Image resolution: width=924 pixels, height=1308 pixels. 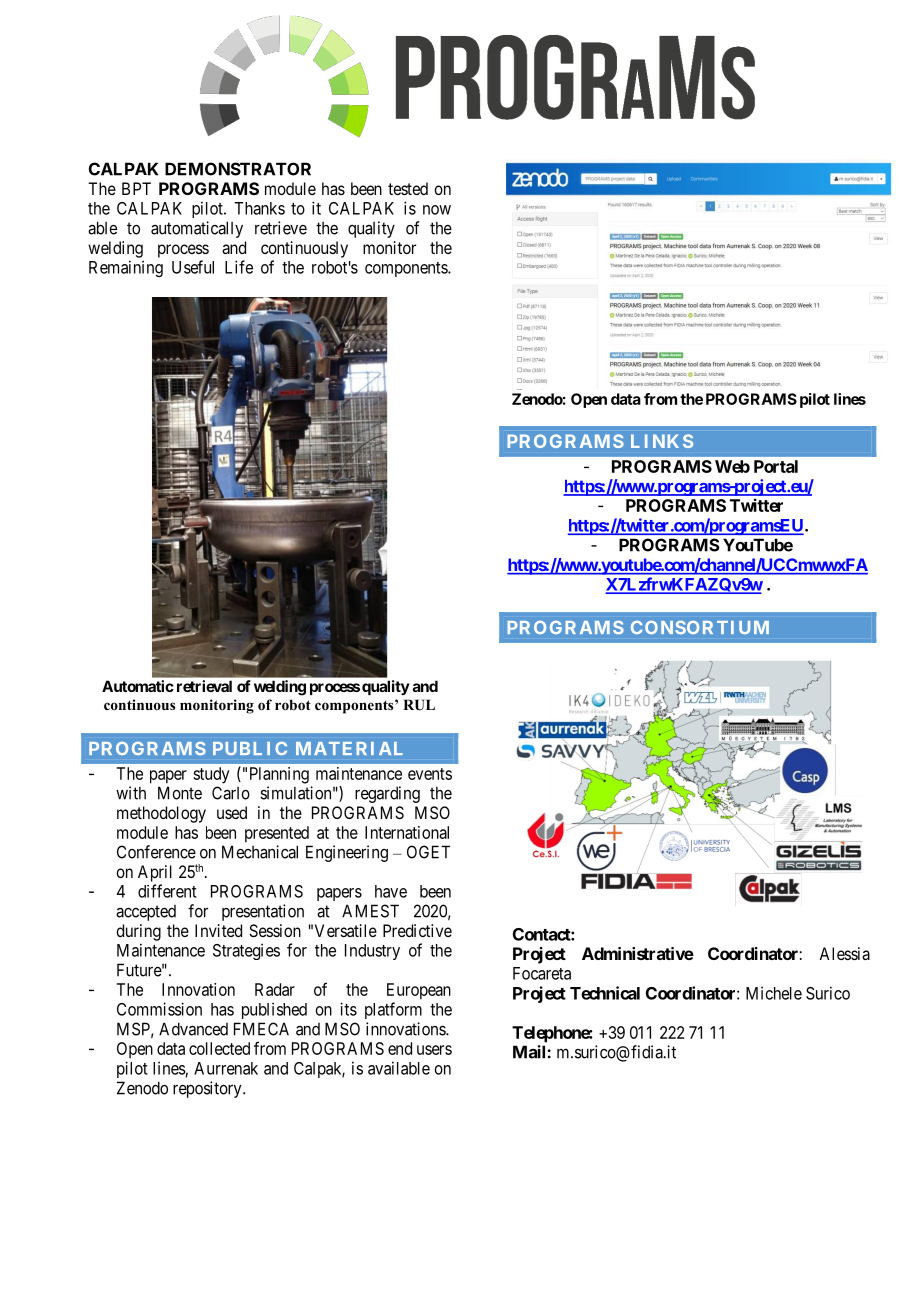 What do you see at coordinates (774, 993) in the document?
I see `Michele` at bounding box center [774, 993].
